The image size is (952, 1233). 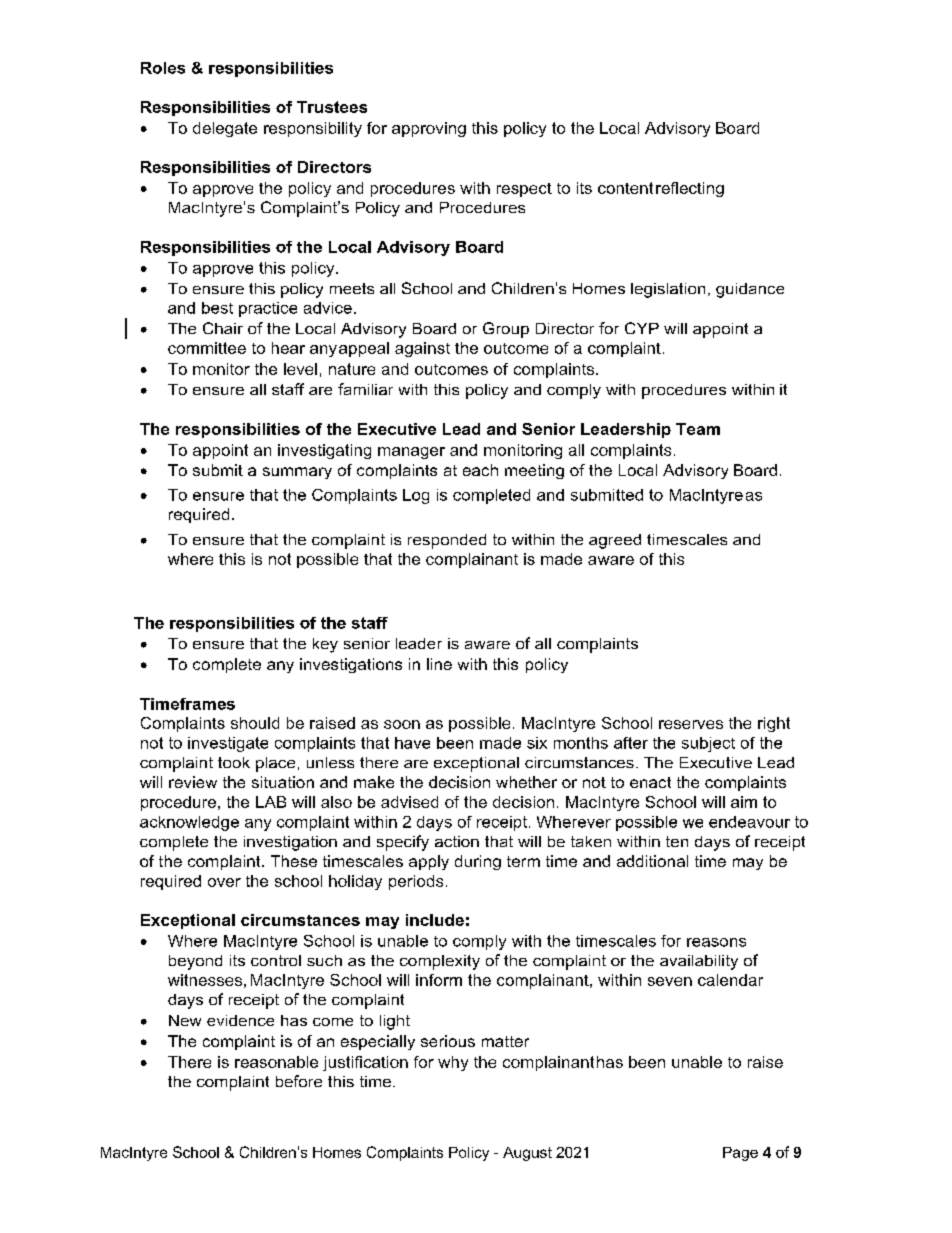 I want to click on respect, so click(x=524, y=190).
